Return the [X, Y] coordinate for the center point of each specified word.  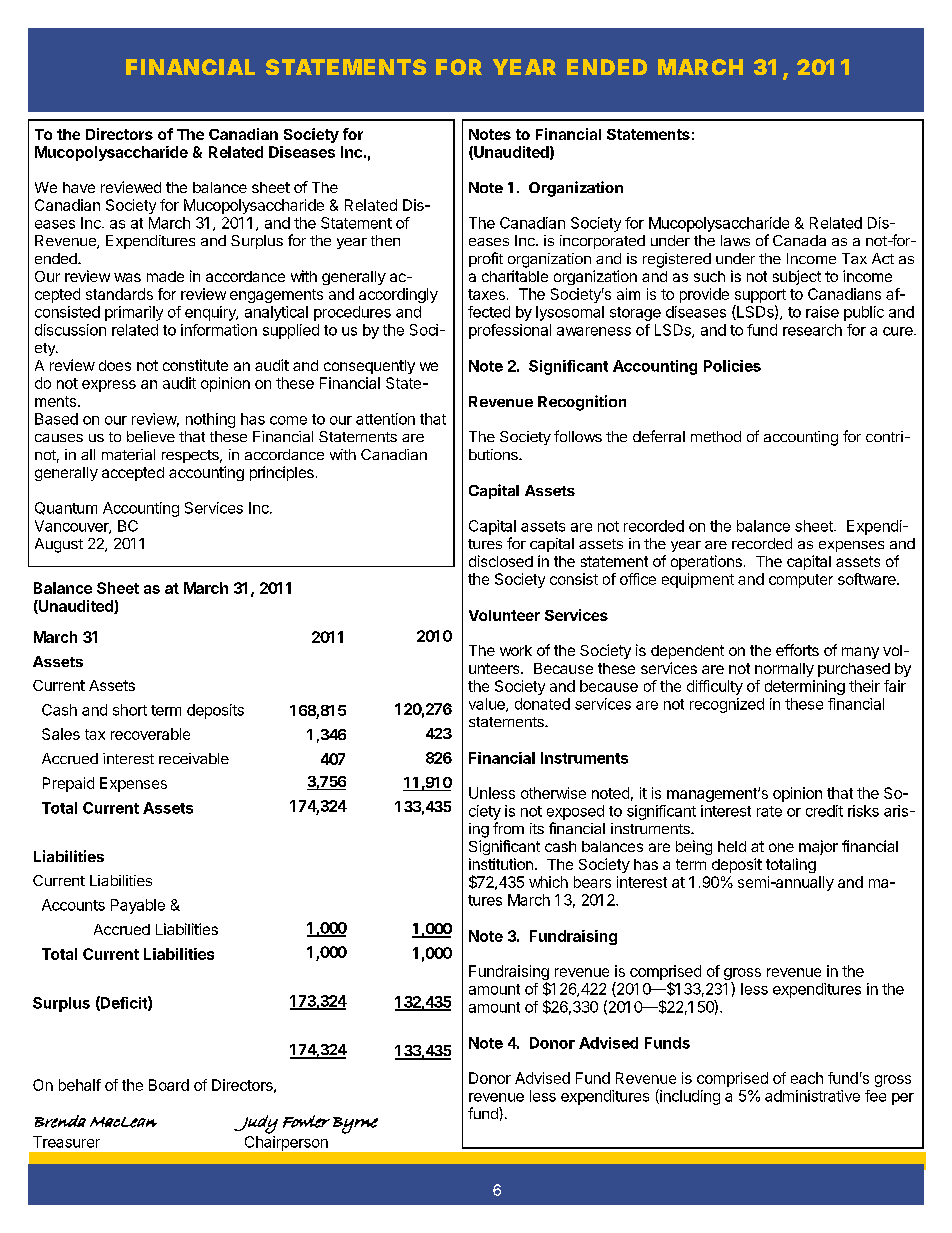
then [385, 240]
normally [784, 670]
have [79, 187]
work [516, 650]
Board [169, 1085]
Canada [799, 240]
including [689, 1097]
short [130, 710]
